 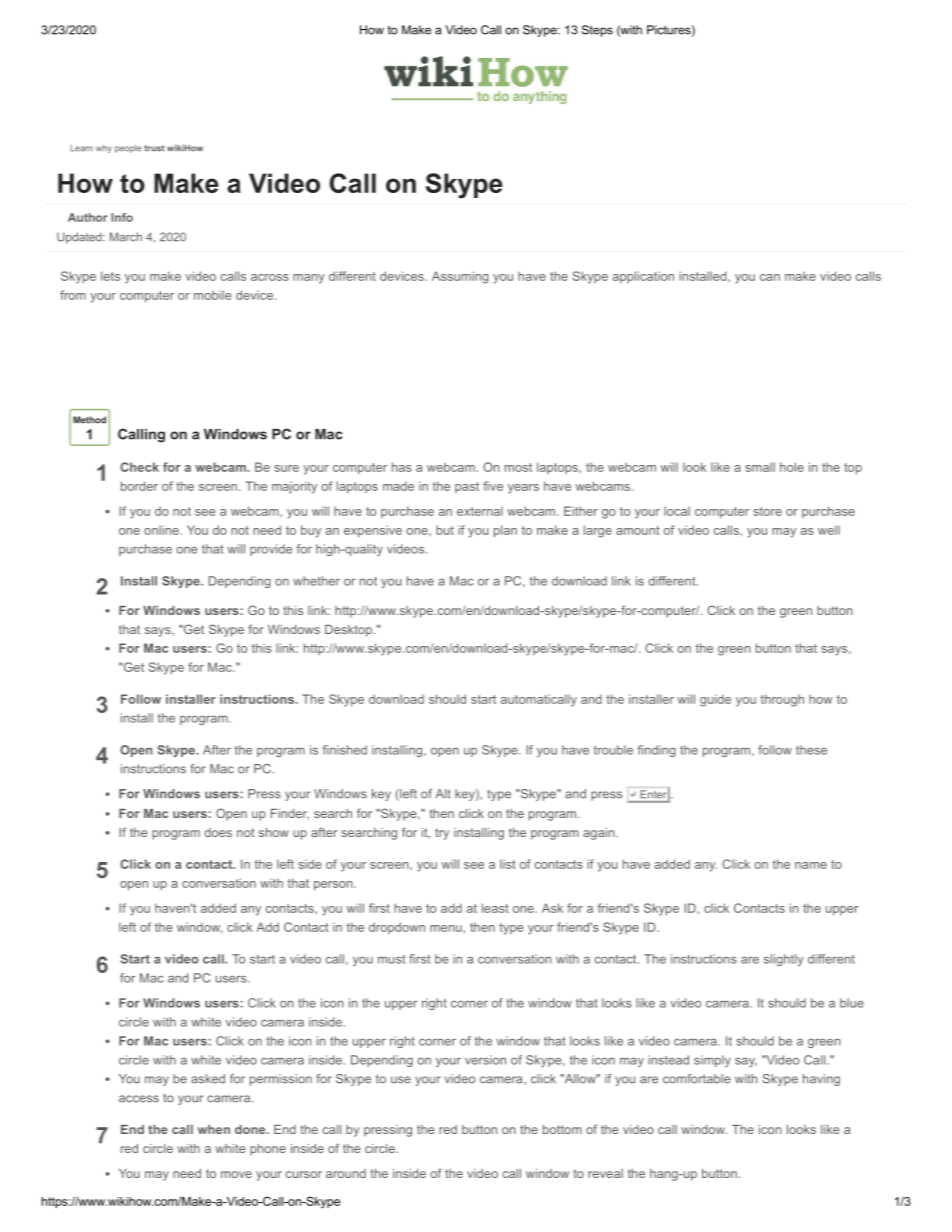 I want to click on trust, so click(x=154, y=148).
